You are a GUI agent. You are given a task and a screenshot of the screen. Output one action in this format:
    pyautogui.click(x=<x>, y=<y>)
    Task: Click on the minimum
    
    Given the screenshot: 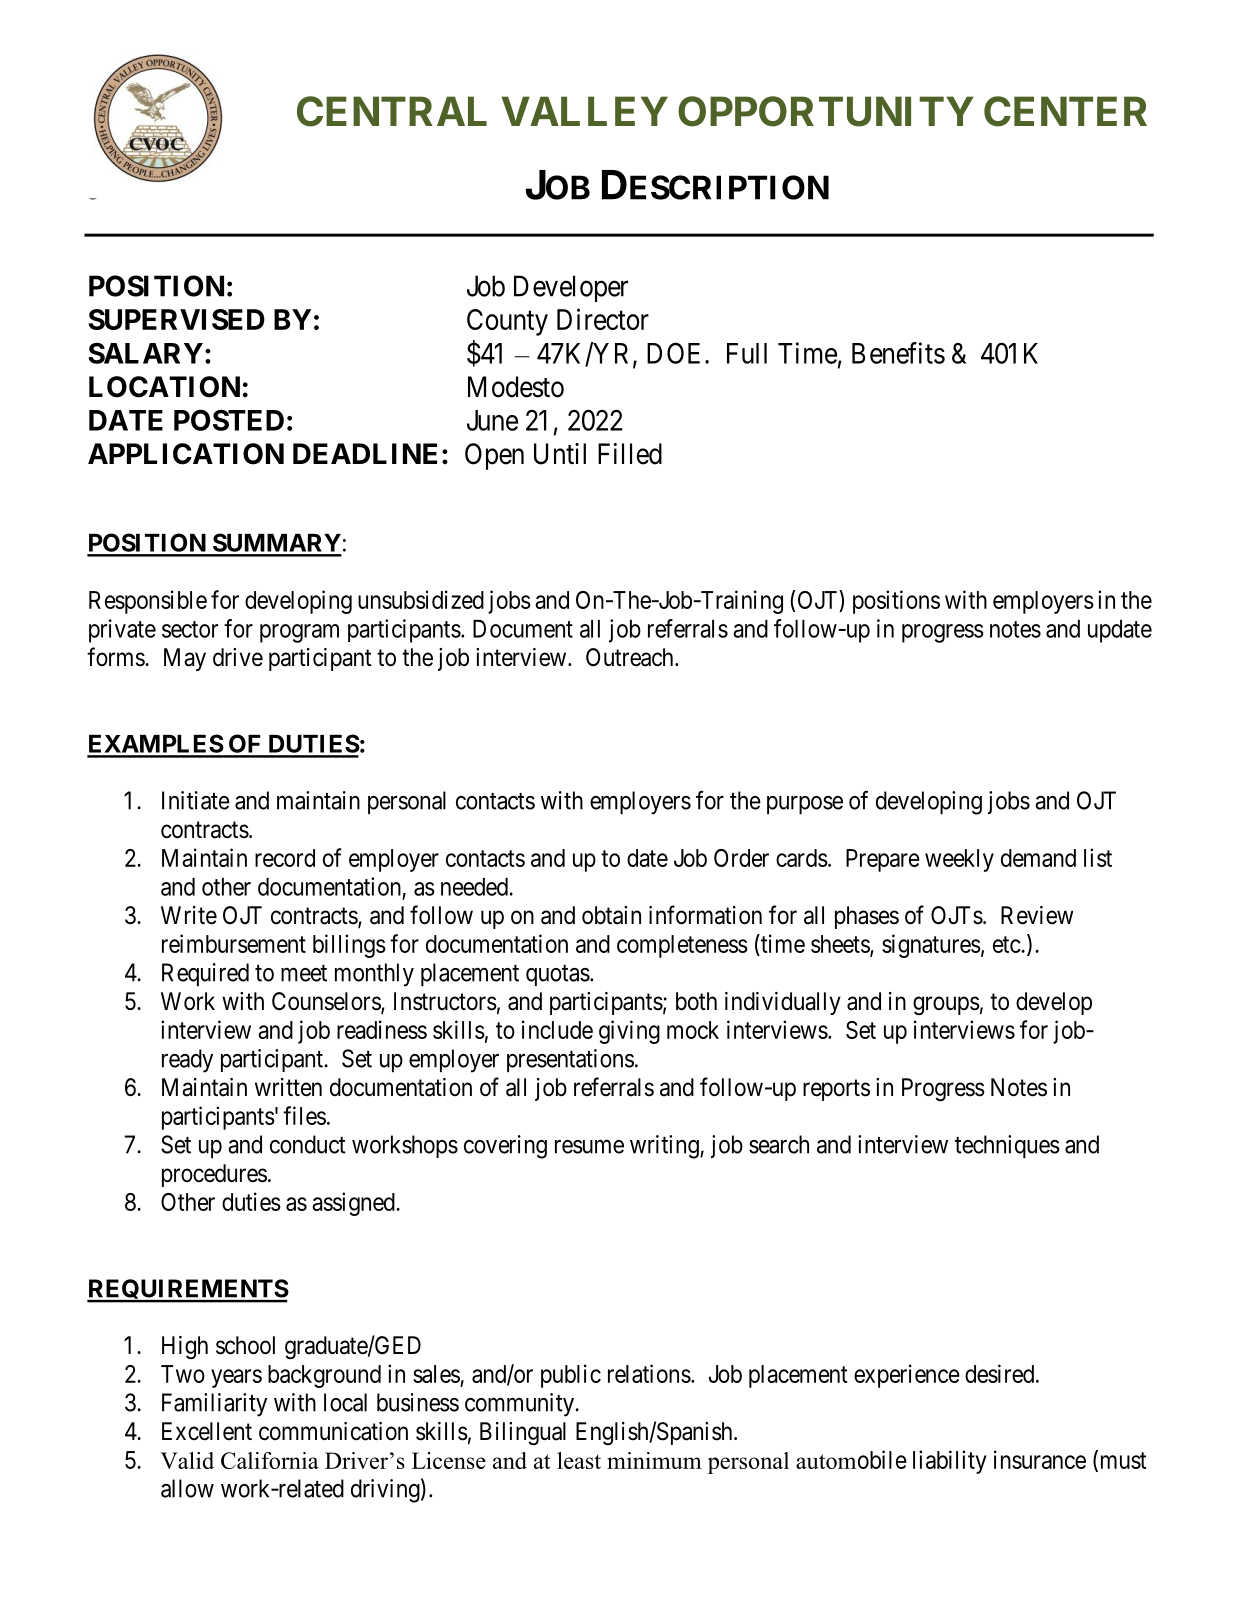 What is the action you would take?
    pyautogui.click(x=654, y=1460)
